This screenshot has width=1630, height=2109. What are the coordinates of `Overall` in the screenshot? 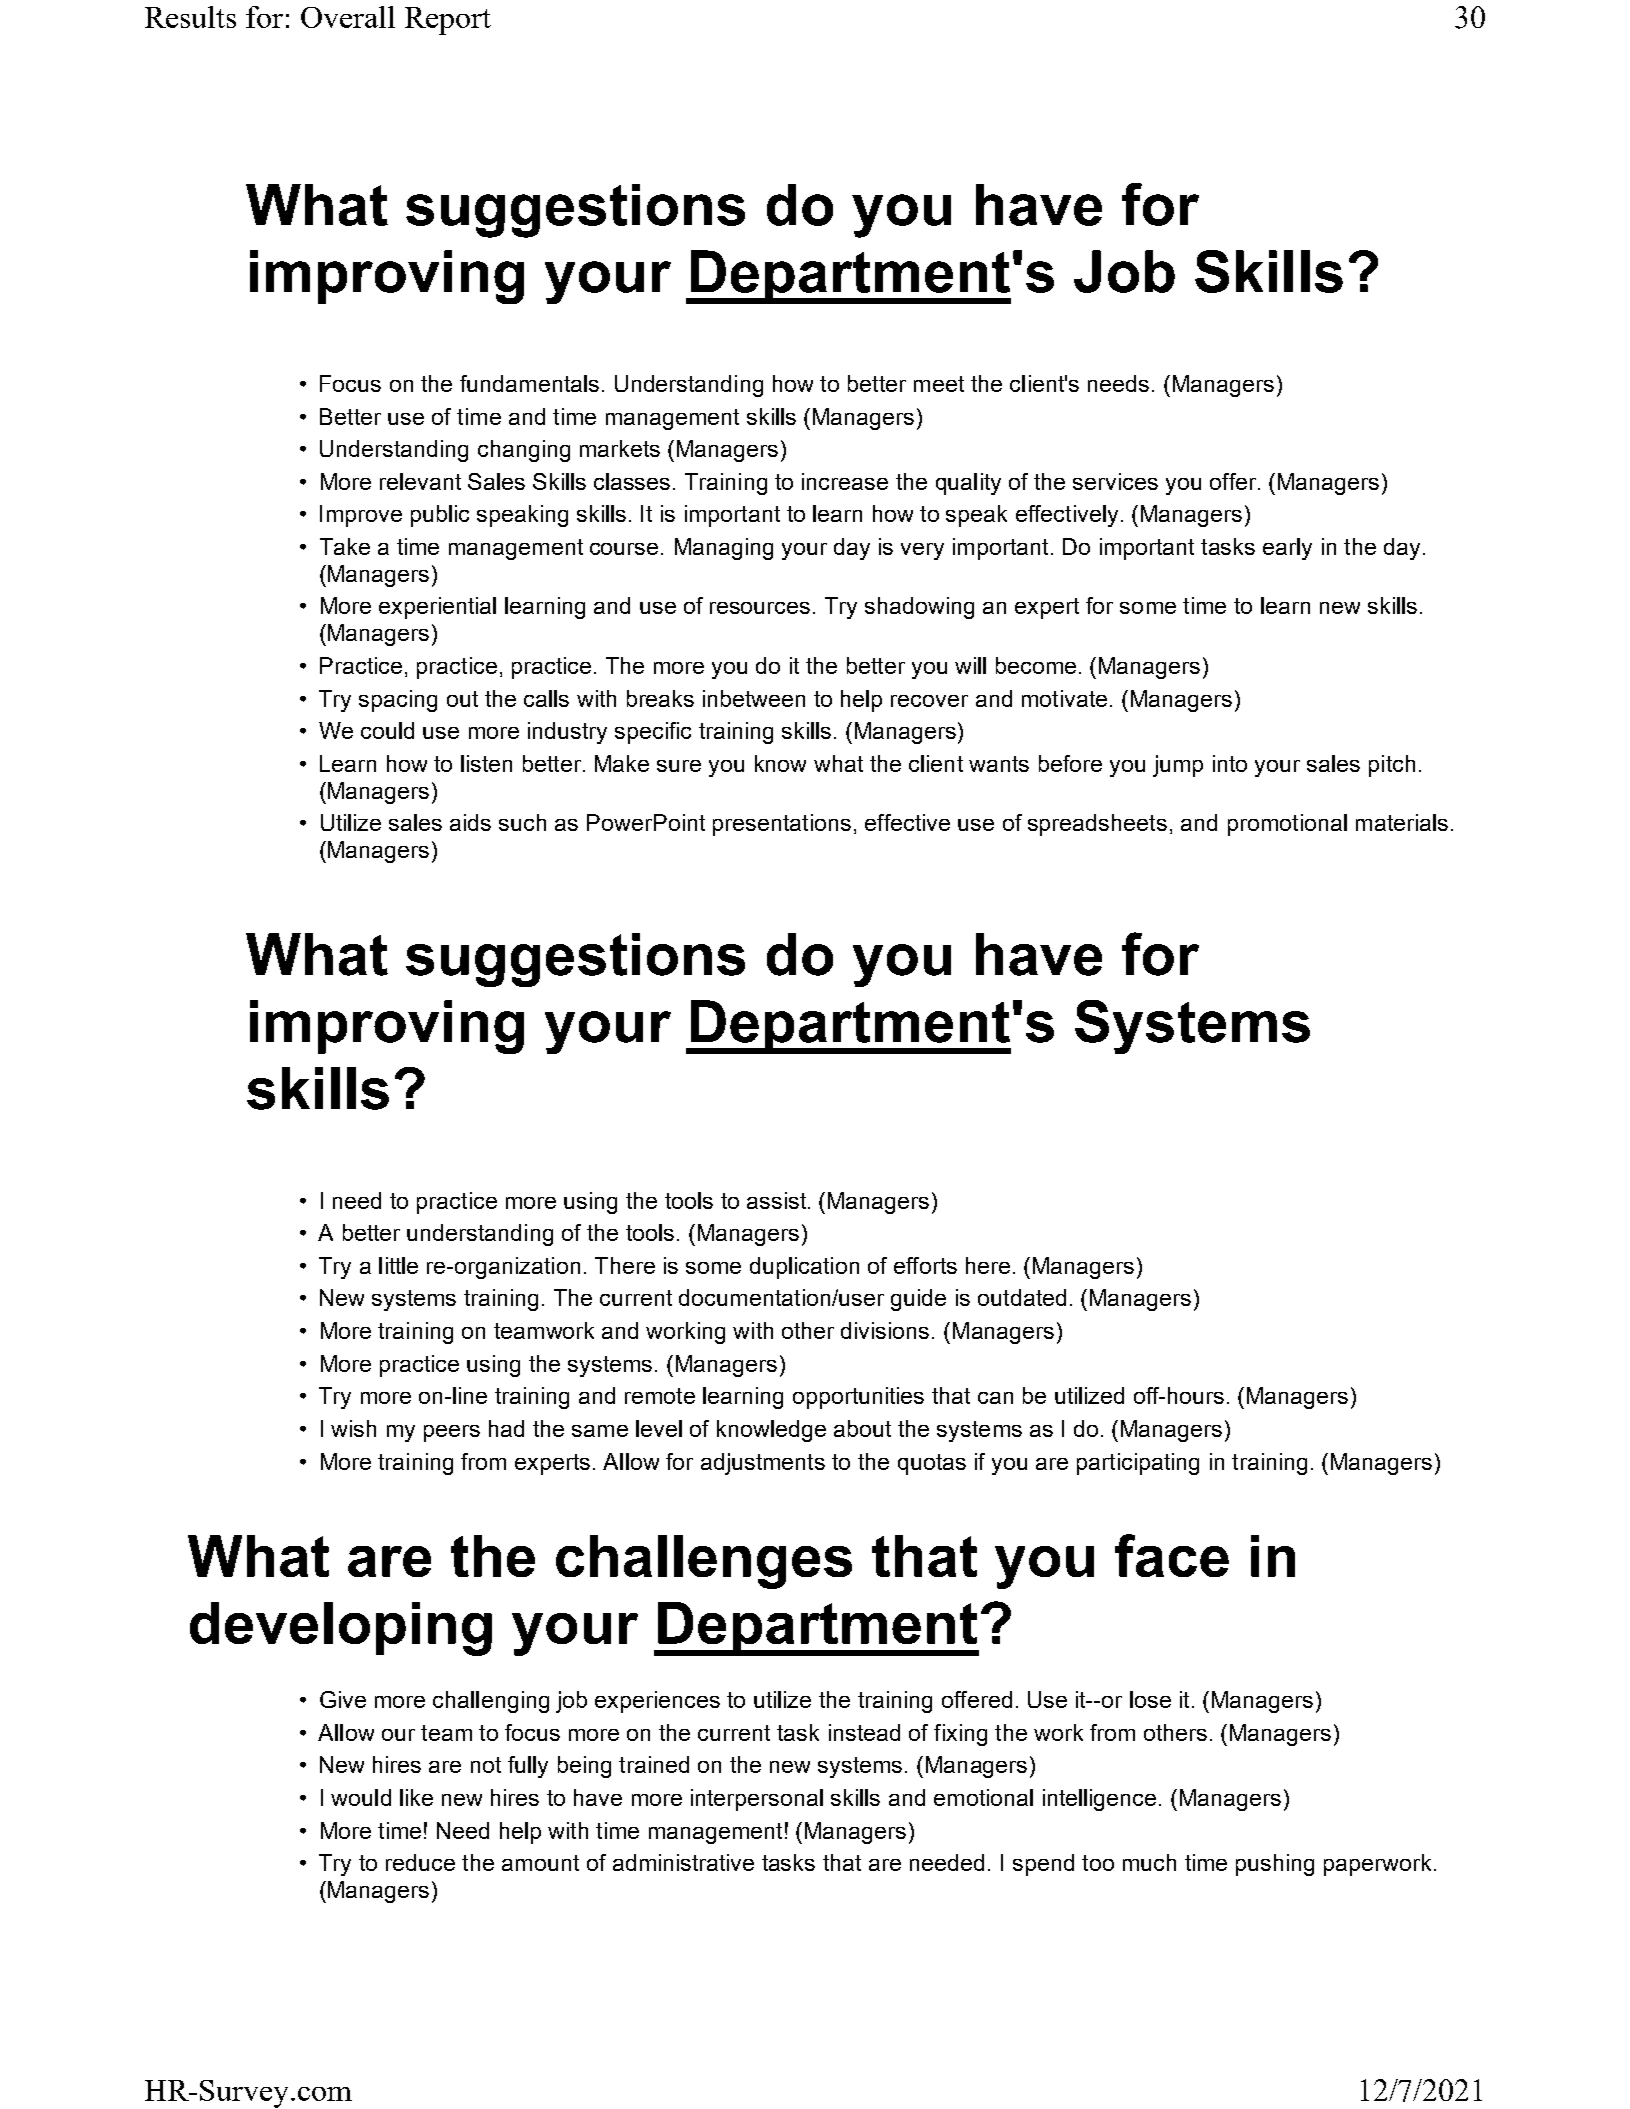 It's located at (348, 17).
